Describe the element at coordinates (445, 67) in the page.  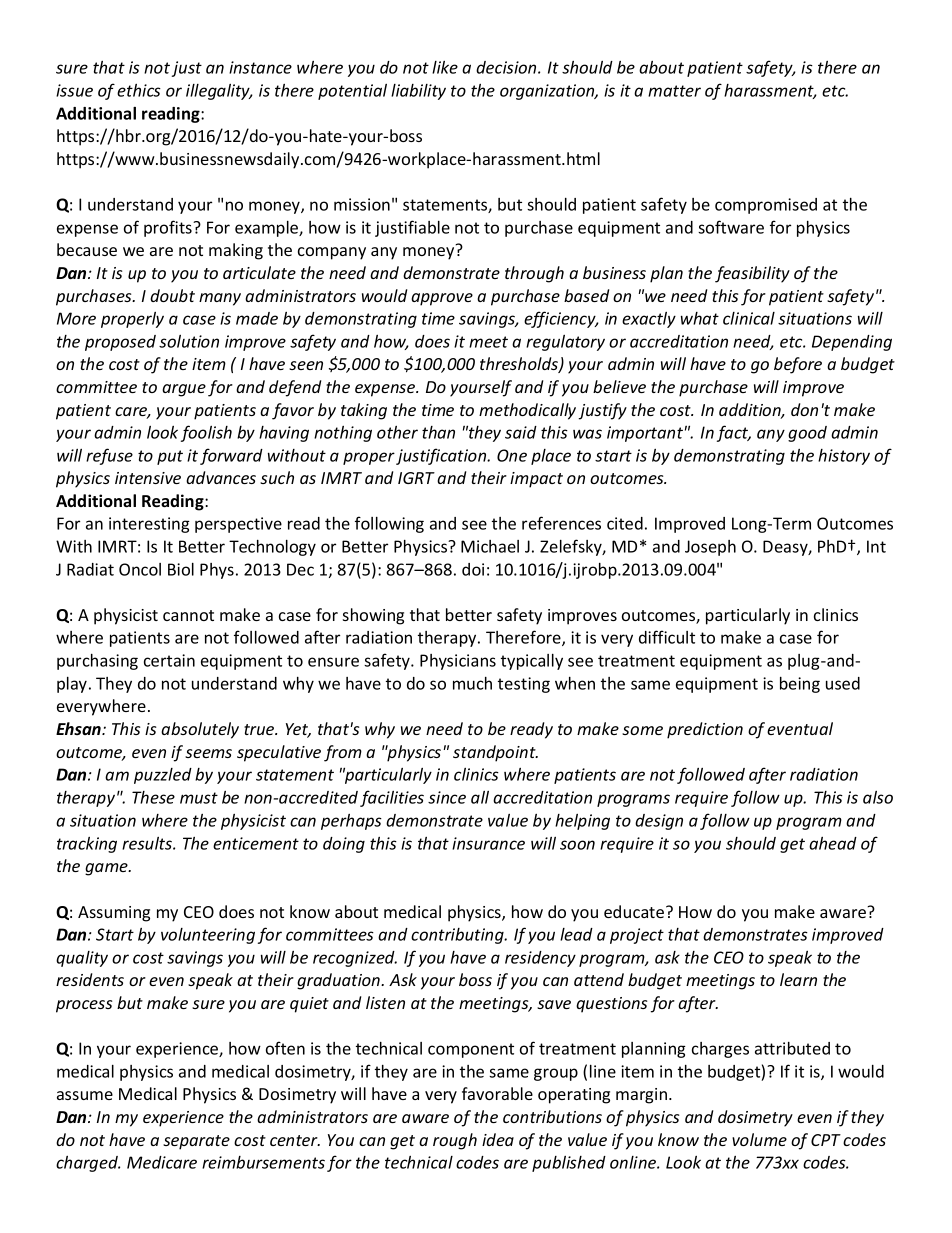
I see `like` at that location.
